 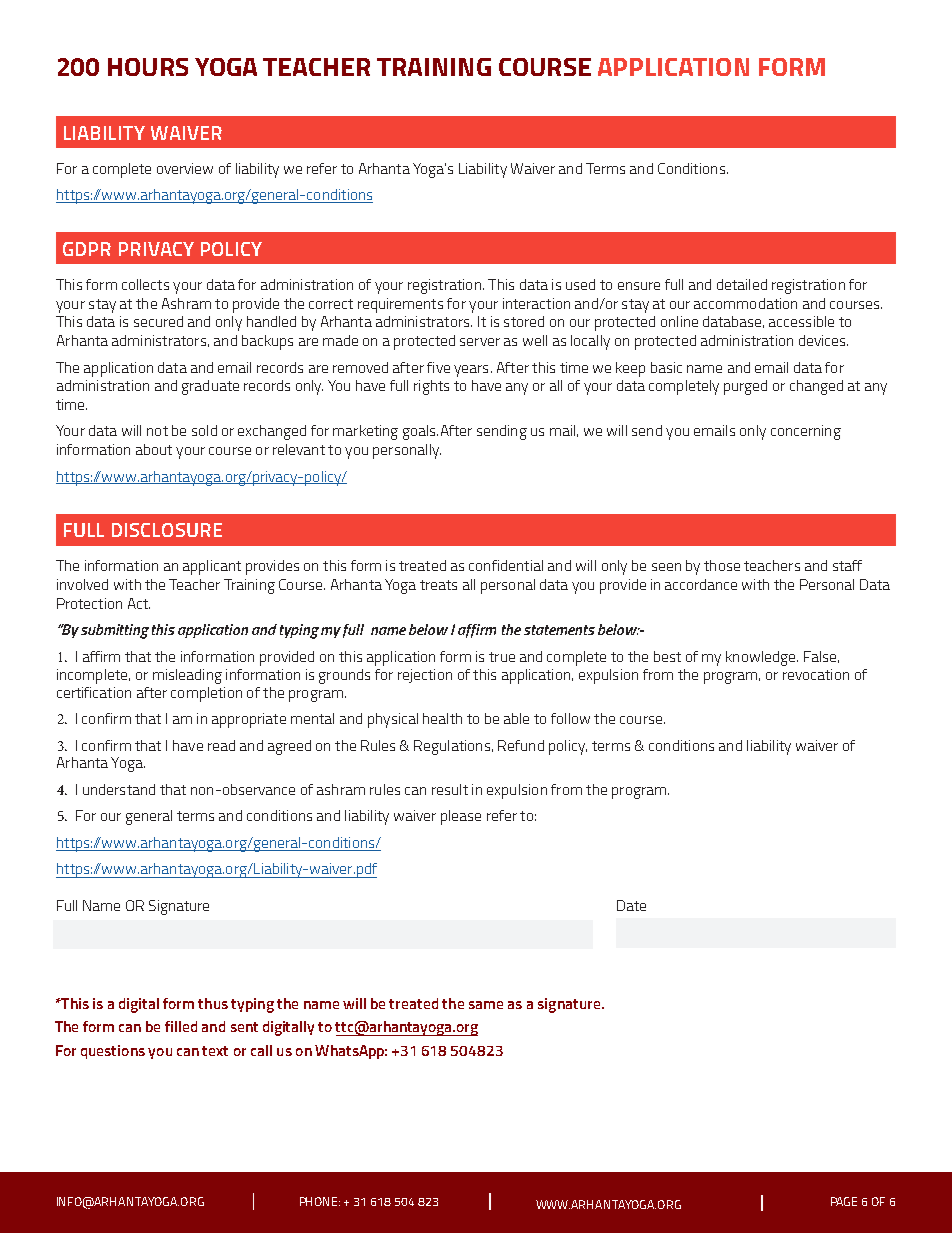 What do you see at coordinates (742, 284) in the document?
I see `detailed` at bounding box center [742, 284].
